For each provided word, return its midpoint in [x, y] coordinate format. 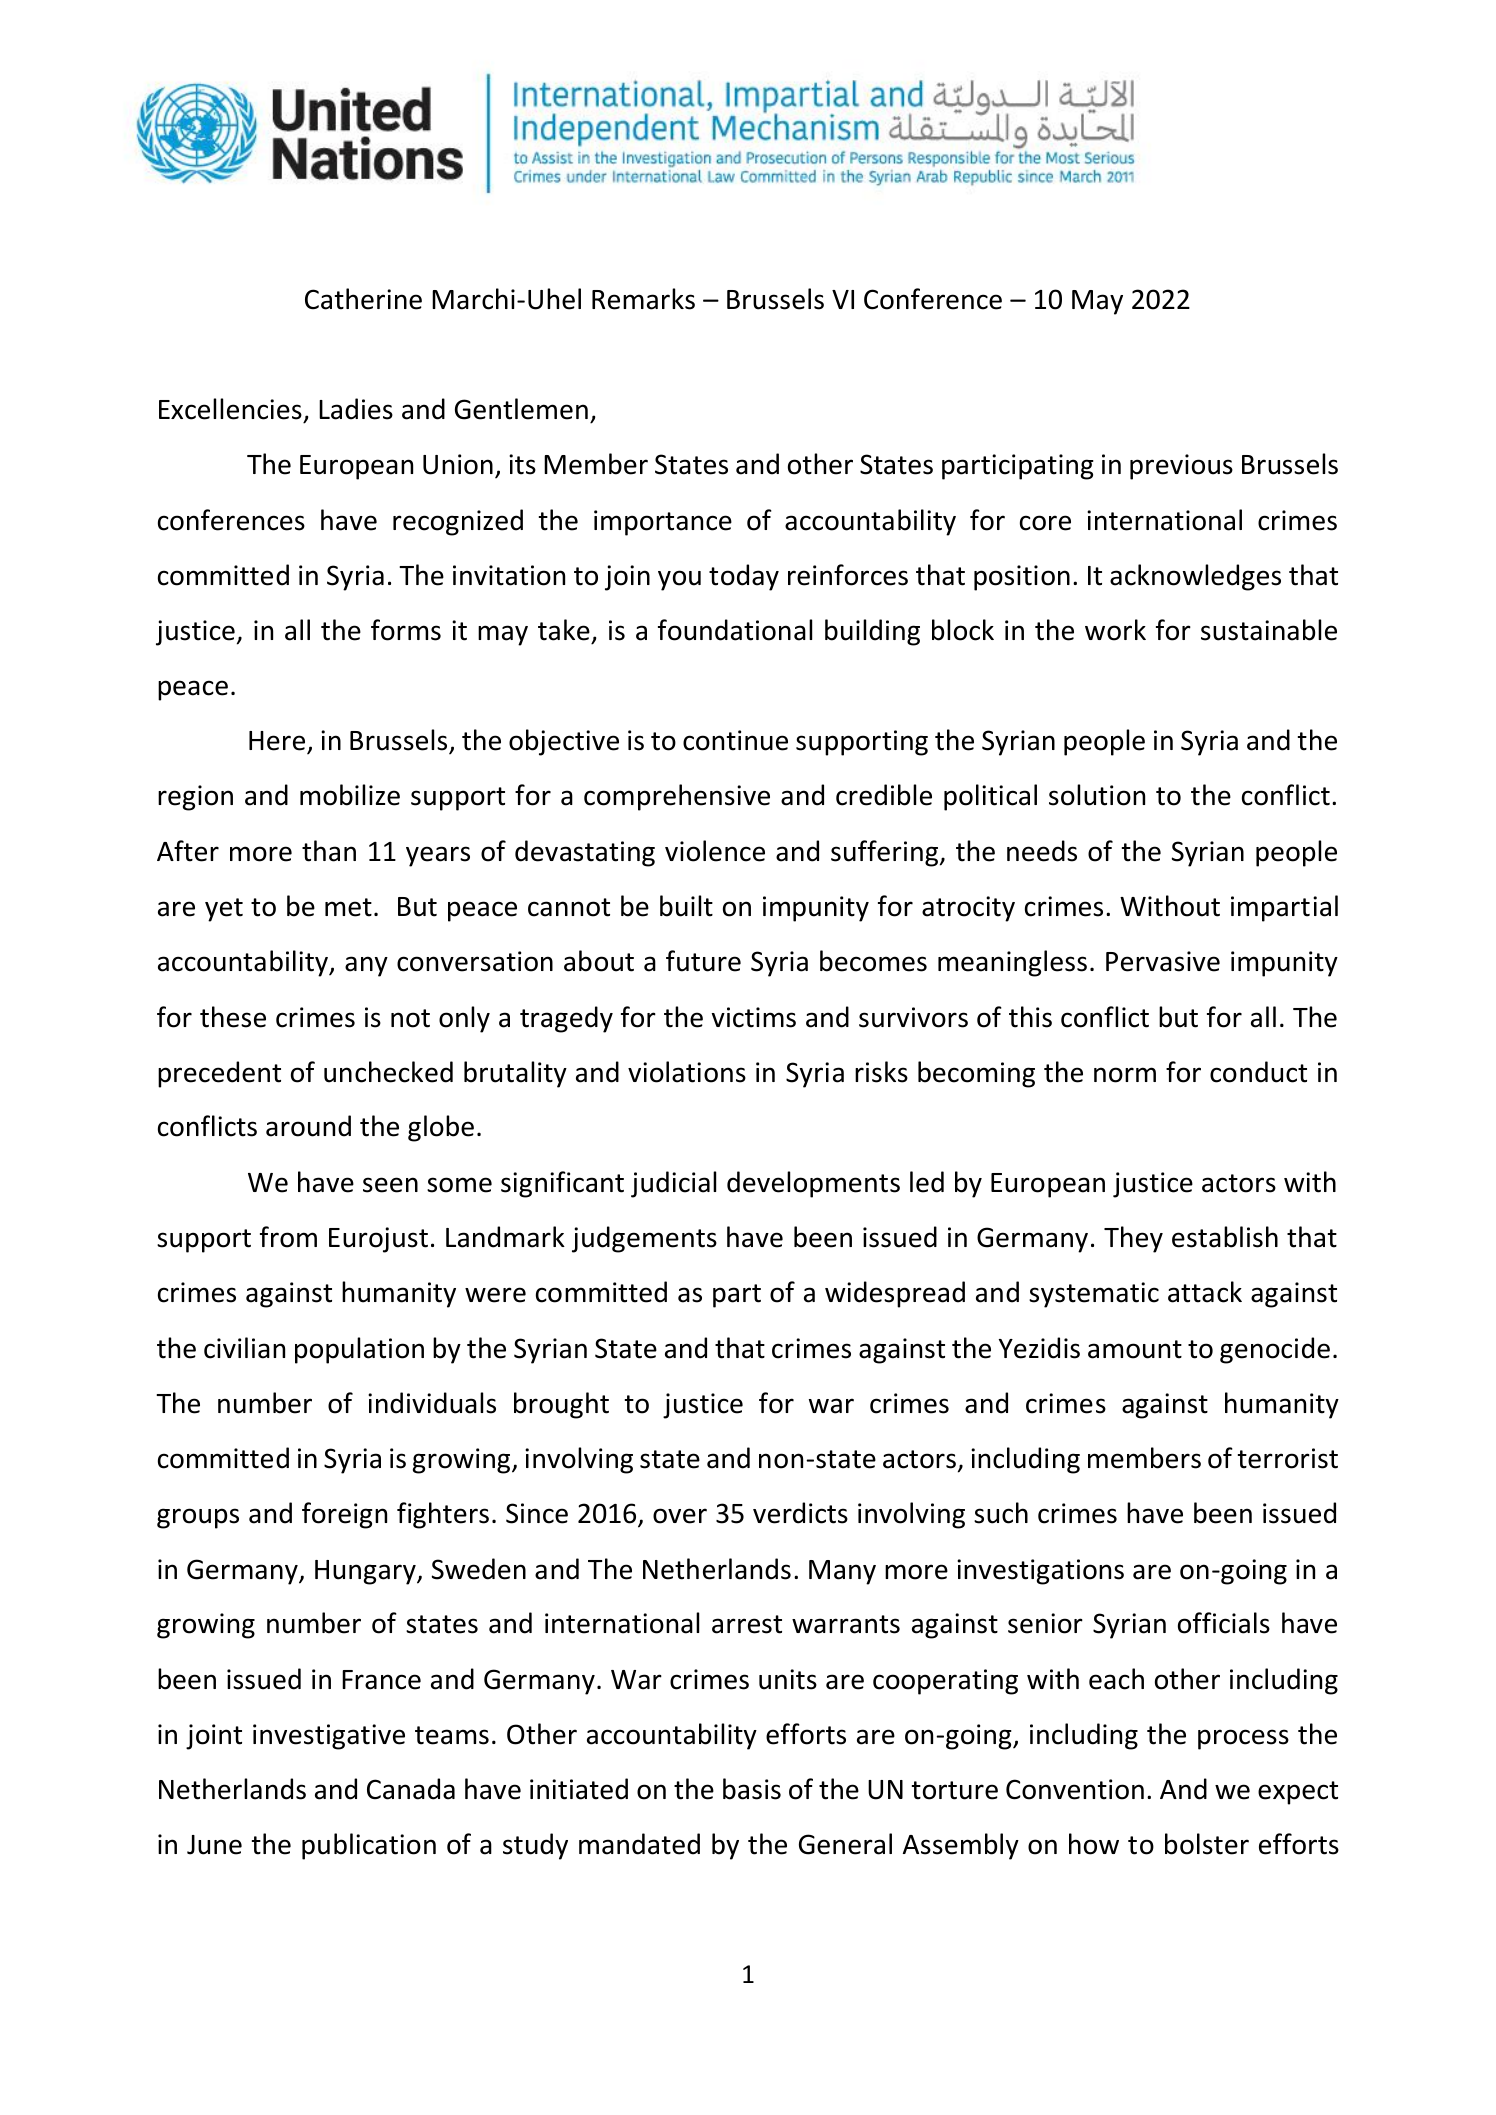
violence [715, 851]
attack [1205, 1292]
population [359, 1350]
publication [369, 1846]
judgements [644, 1239]
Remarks [643, 299]
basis [752, 1789]
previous [1181, 467]
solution [1097, 795]
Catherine [363, 299]
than [329, 851]
